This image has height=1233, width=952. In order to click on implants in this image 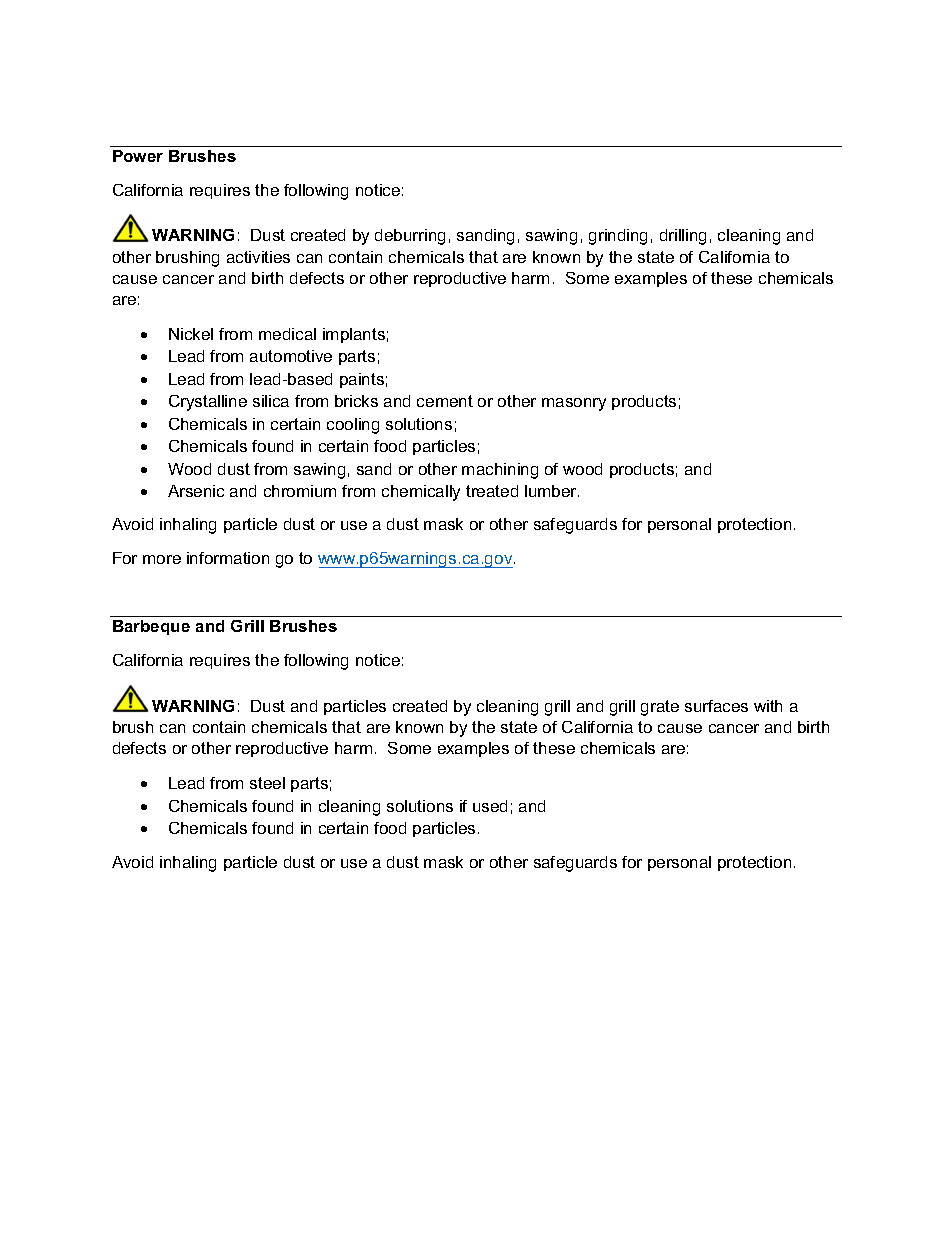, I will do `click(354, 335)`.
